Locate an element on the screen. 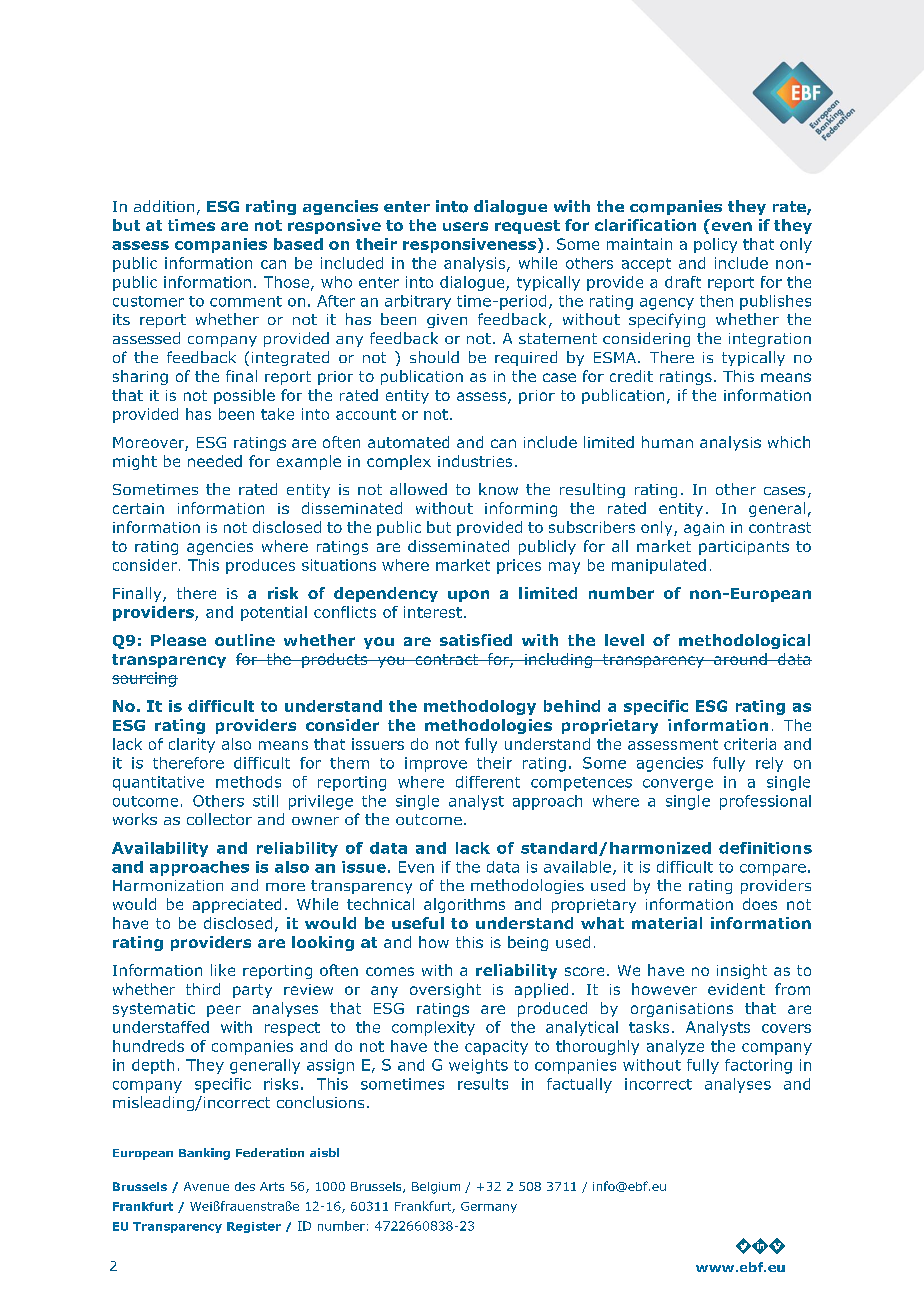 The height and width of the screenshot is (1308, 924). users is located at coordinates (465, 226).
